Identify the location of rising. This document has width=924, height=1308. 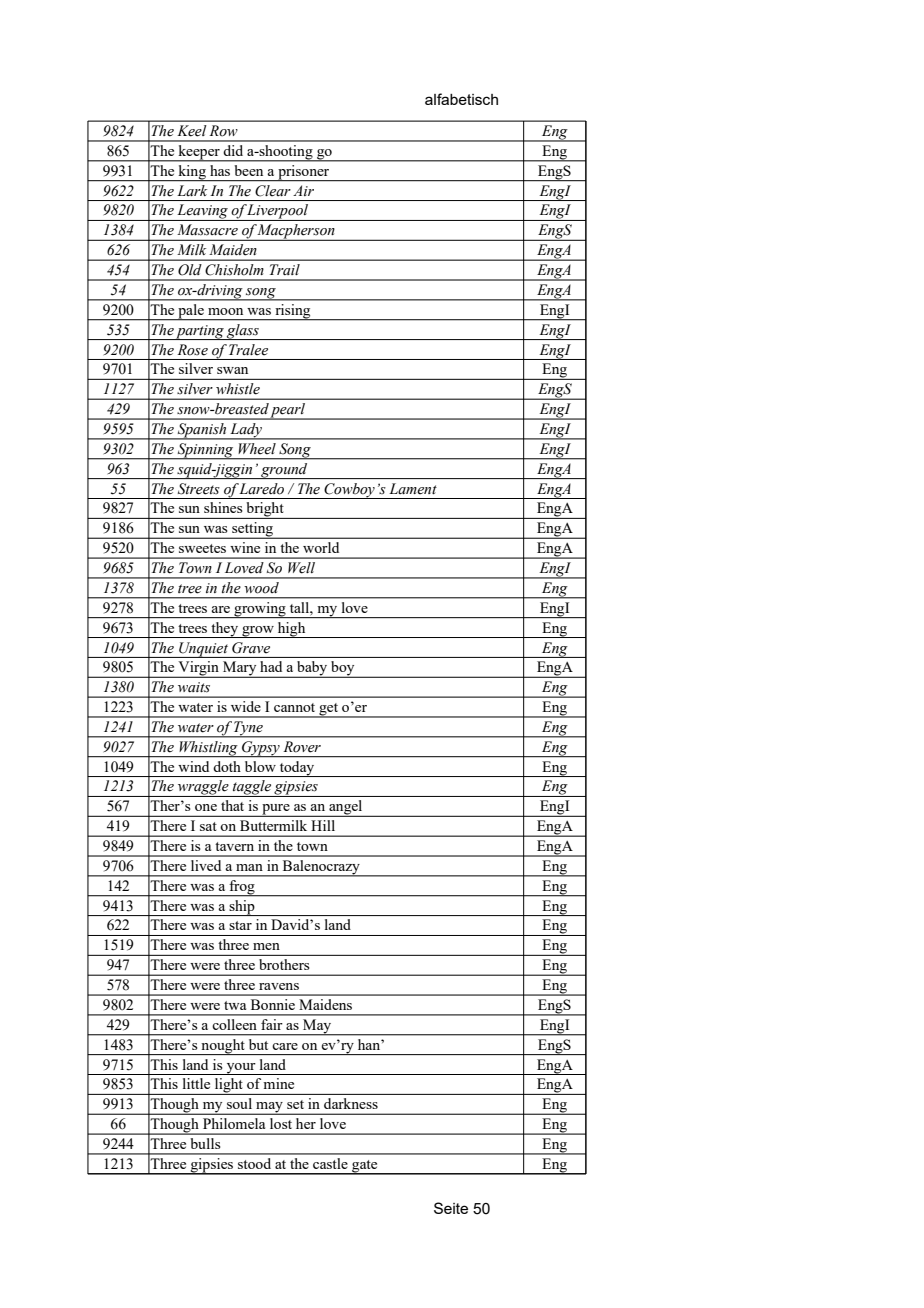
(293, 312).
